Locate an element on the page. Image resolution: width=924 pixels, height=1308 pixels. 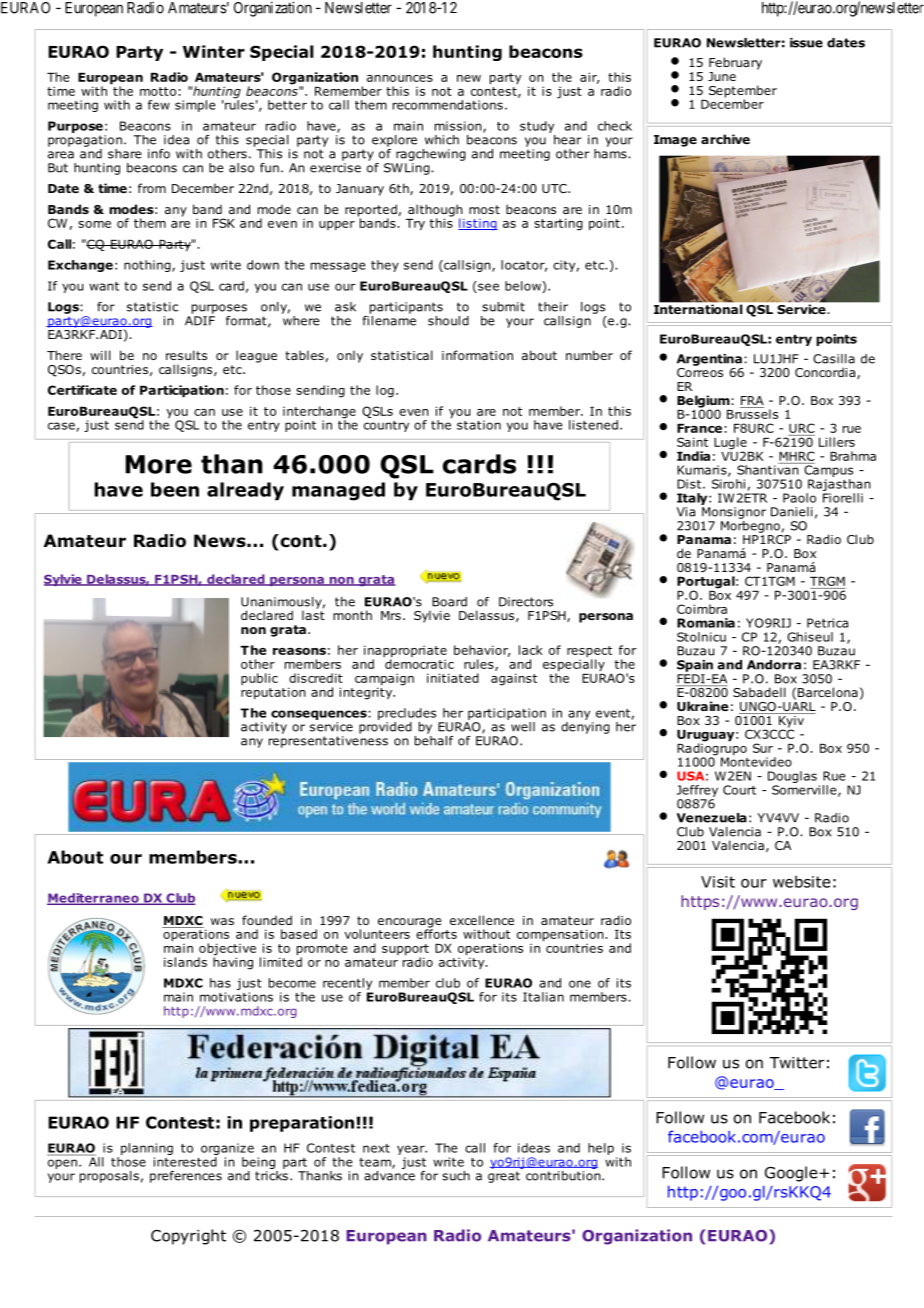
such is located at coordinates (456, 1176).
